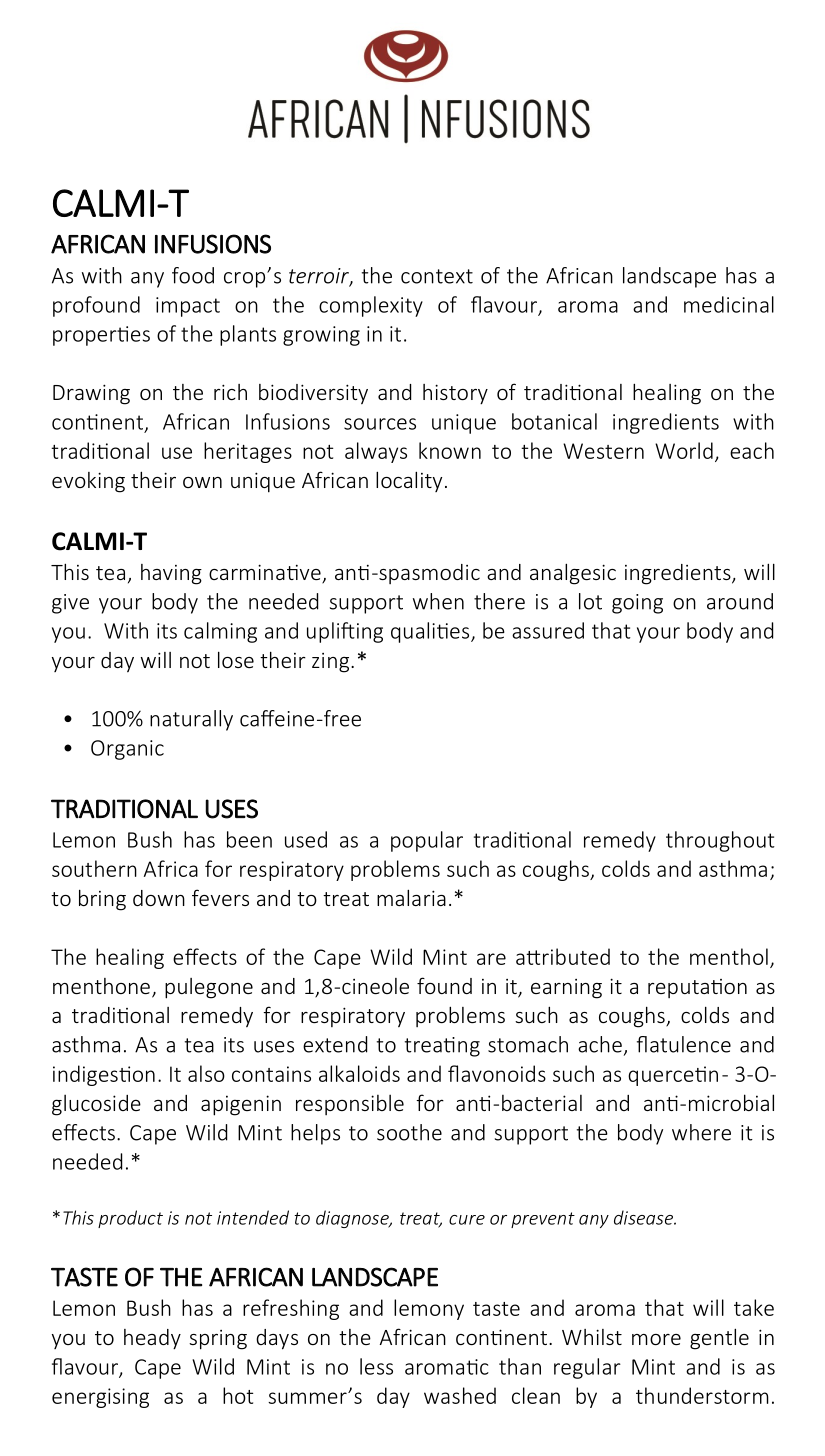 This screenshot has height=1456, width=825. What do you see at coordinates (656, 1339) in the screenshot?
I see `more` at bounding box center [656, 1339].
